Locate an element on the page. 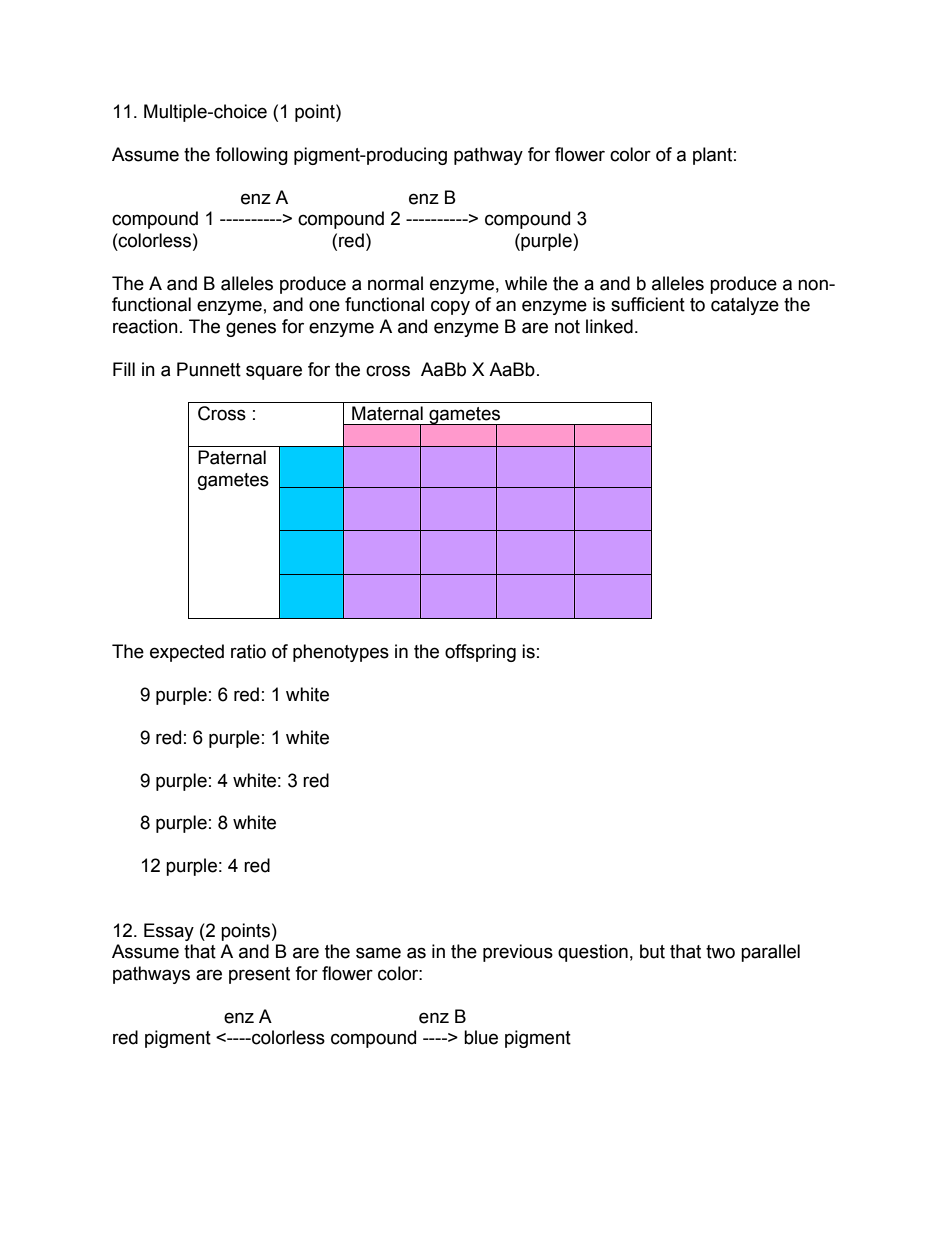 This image has width=952, height=1233. expected is located at coordinates (187, 653).
